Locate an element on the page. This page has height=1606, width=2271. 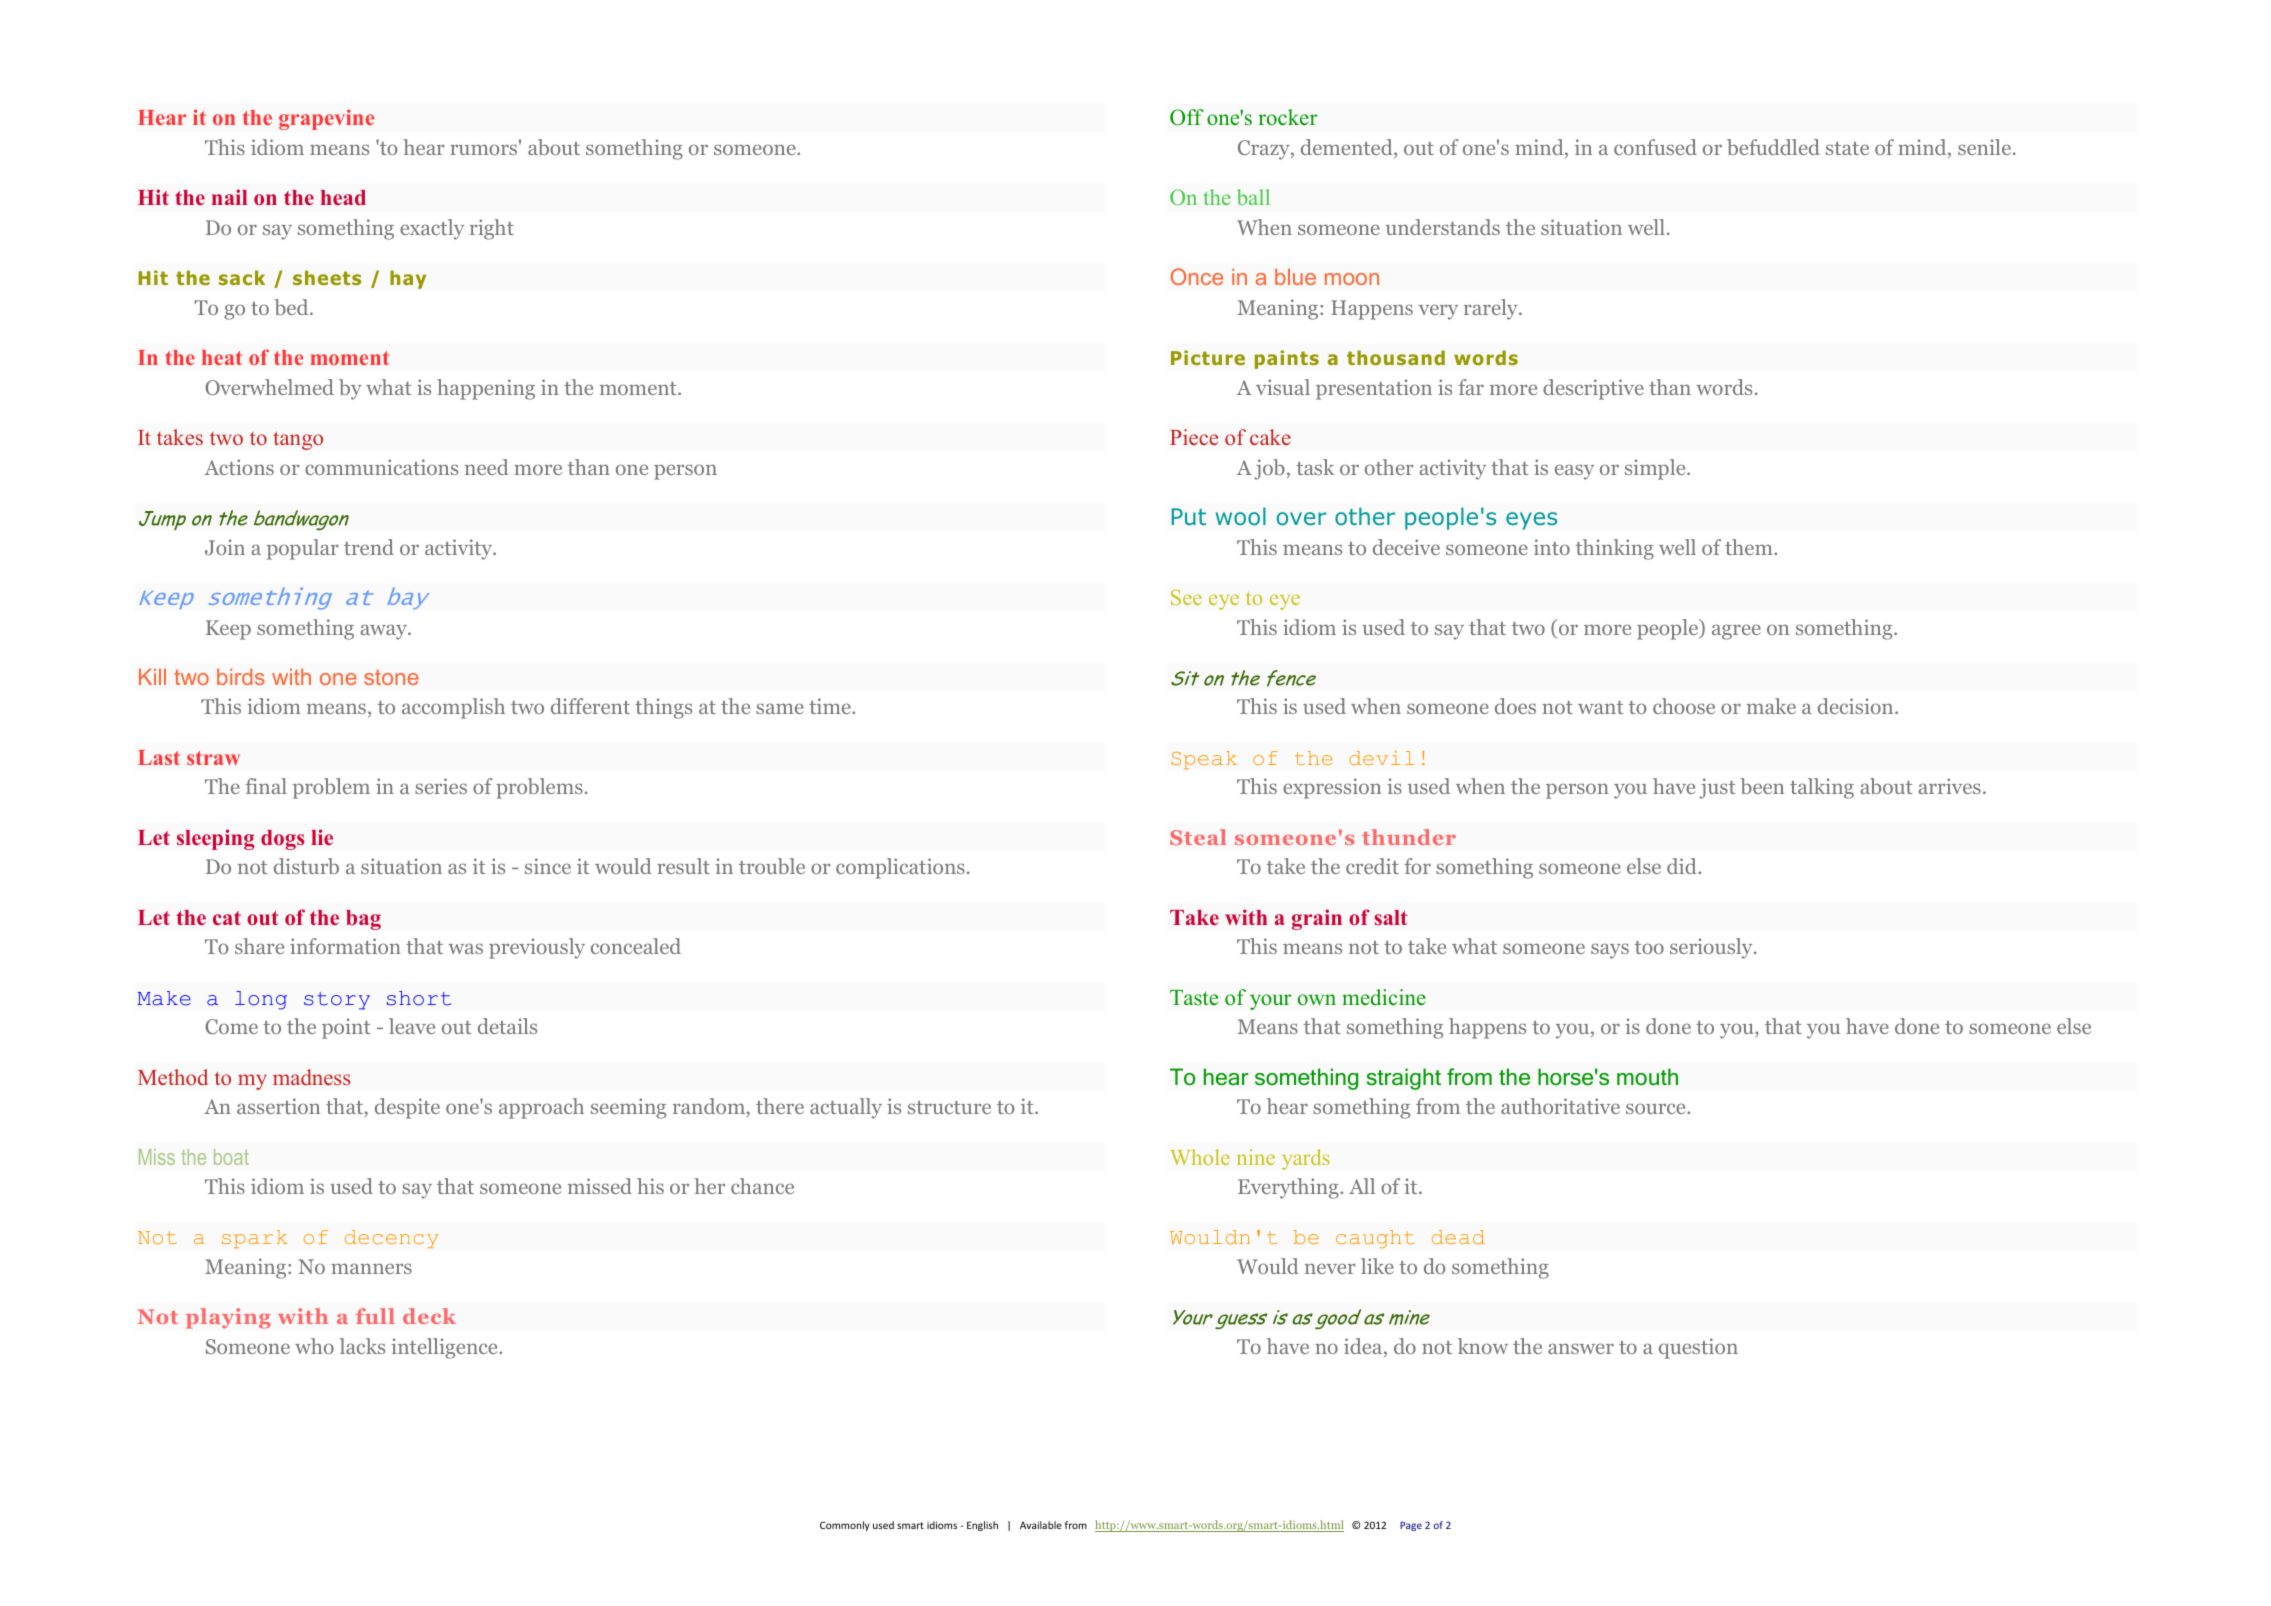
head is located at coordinates (343, 197).
